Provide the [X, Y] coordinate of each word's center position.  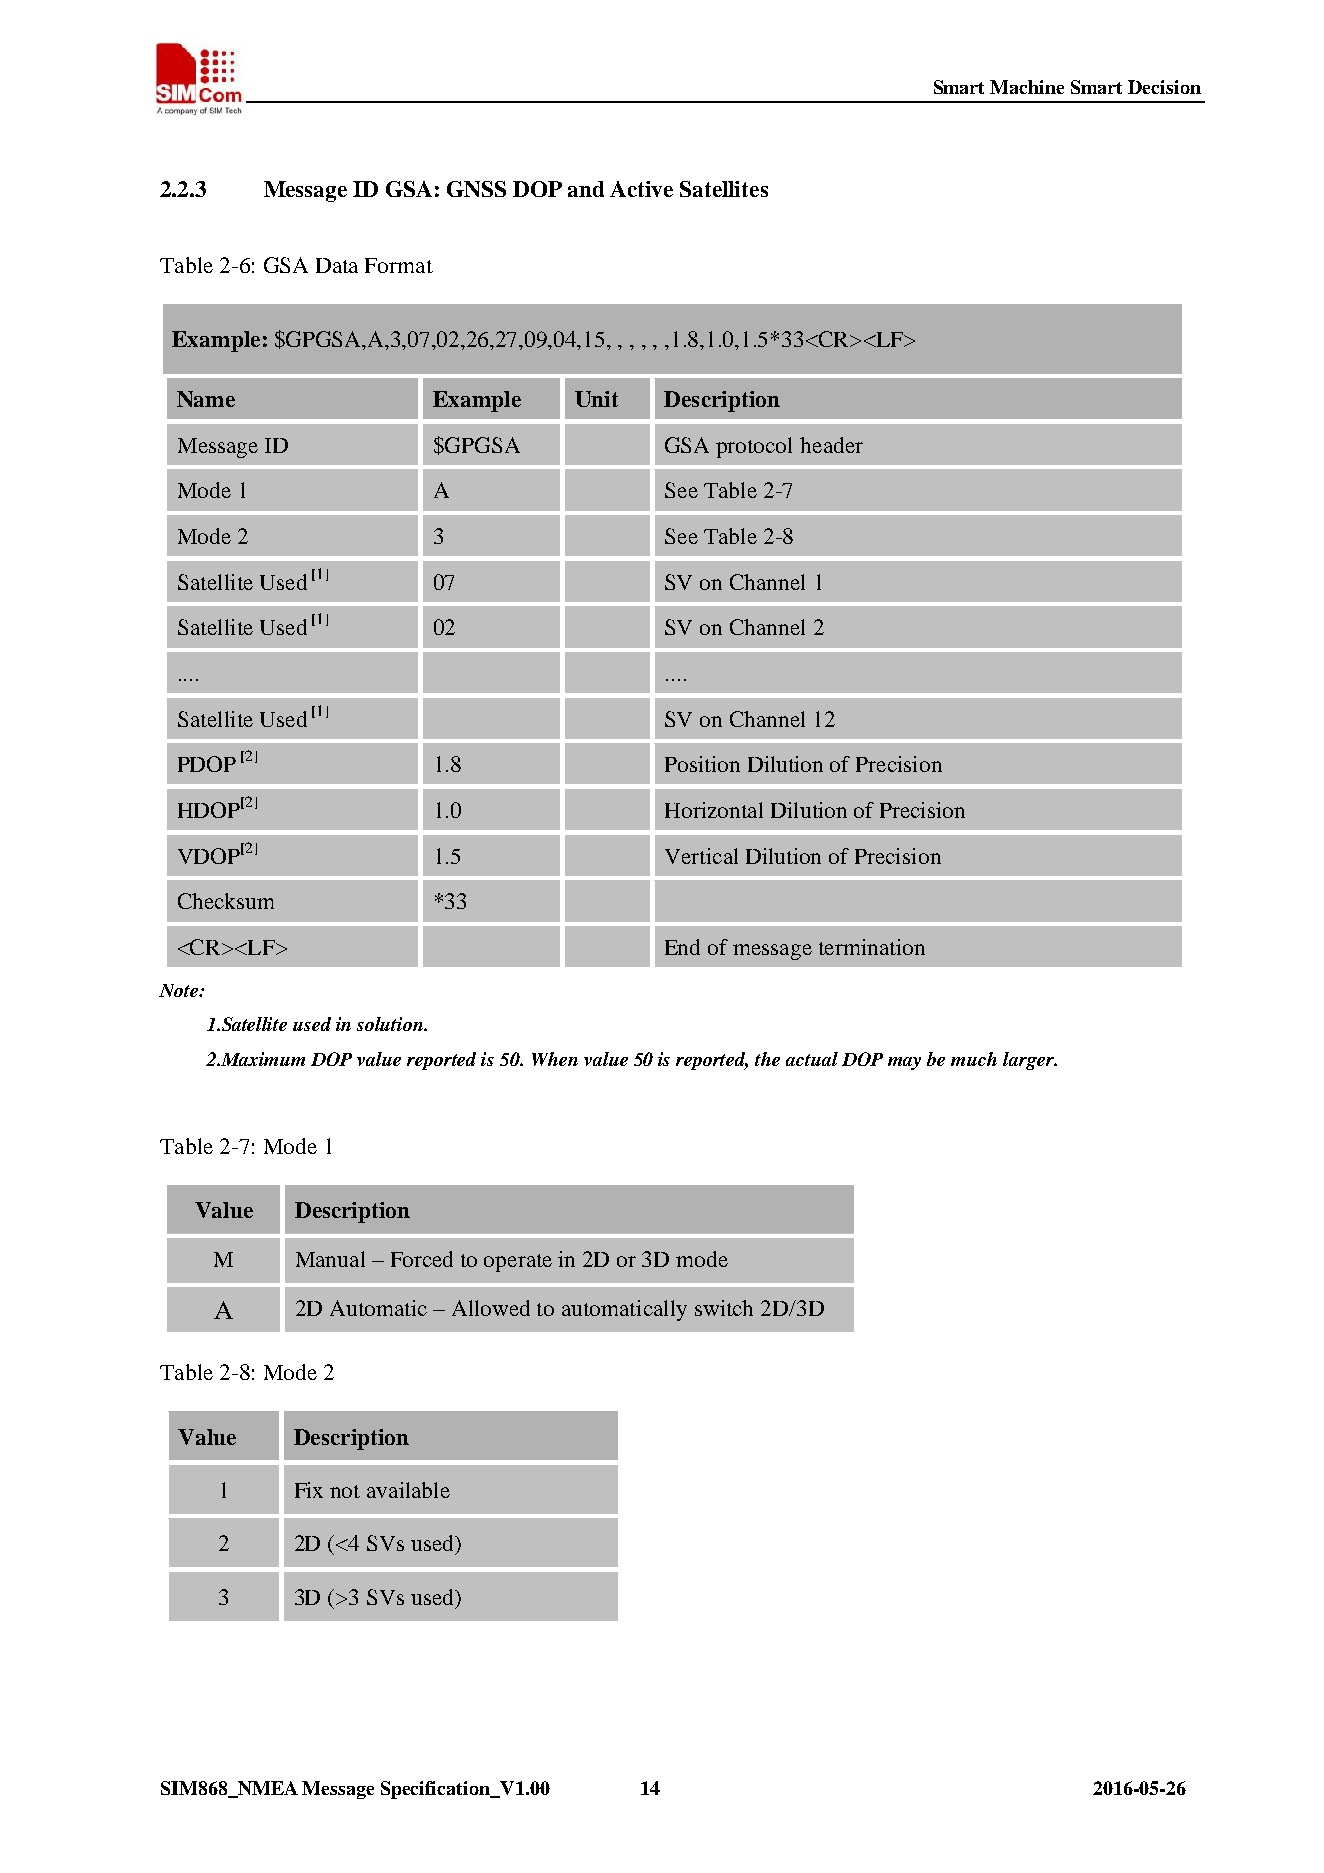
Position [702, 764]
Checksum [226, 901]
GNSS [476, 189]
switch [724, 1308]
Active [641, 189]
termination [872, 947]
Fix [309, 1490]
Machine [1027, 87]
